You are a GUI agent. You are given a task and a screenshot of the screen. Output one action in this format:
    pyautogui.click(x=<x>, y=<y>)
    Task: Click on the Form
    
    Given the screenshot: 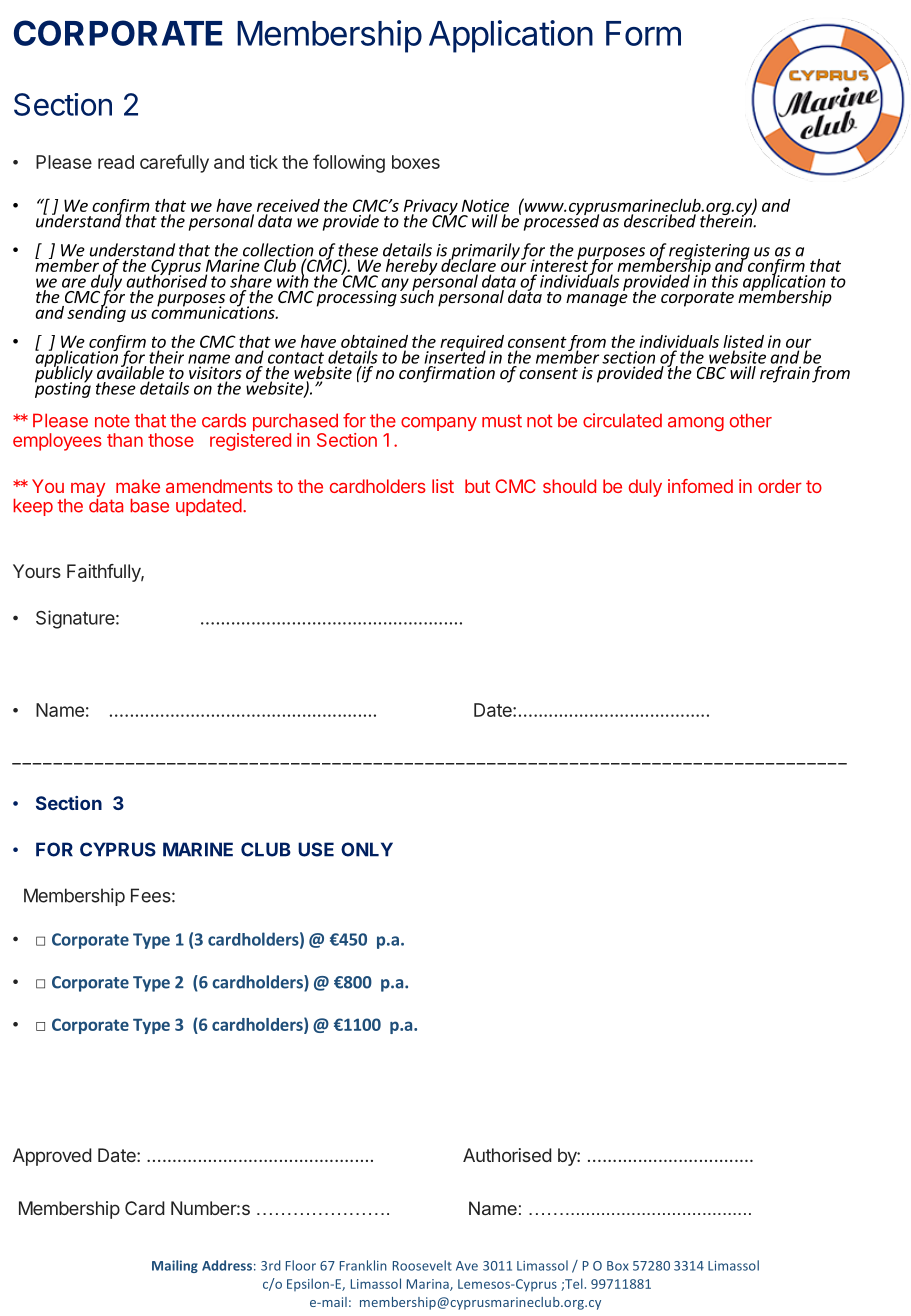 What is the action you would take?
    pyautogui.click(x=643, y=33)
